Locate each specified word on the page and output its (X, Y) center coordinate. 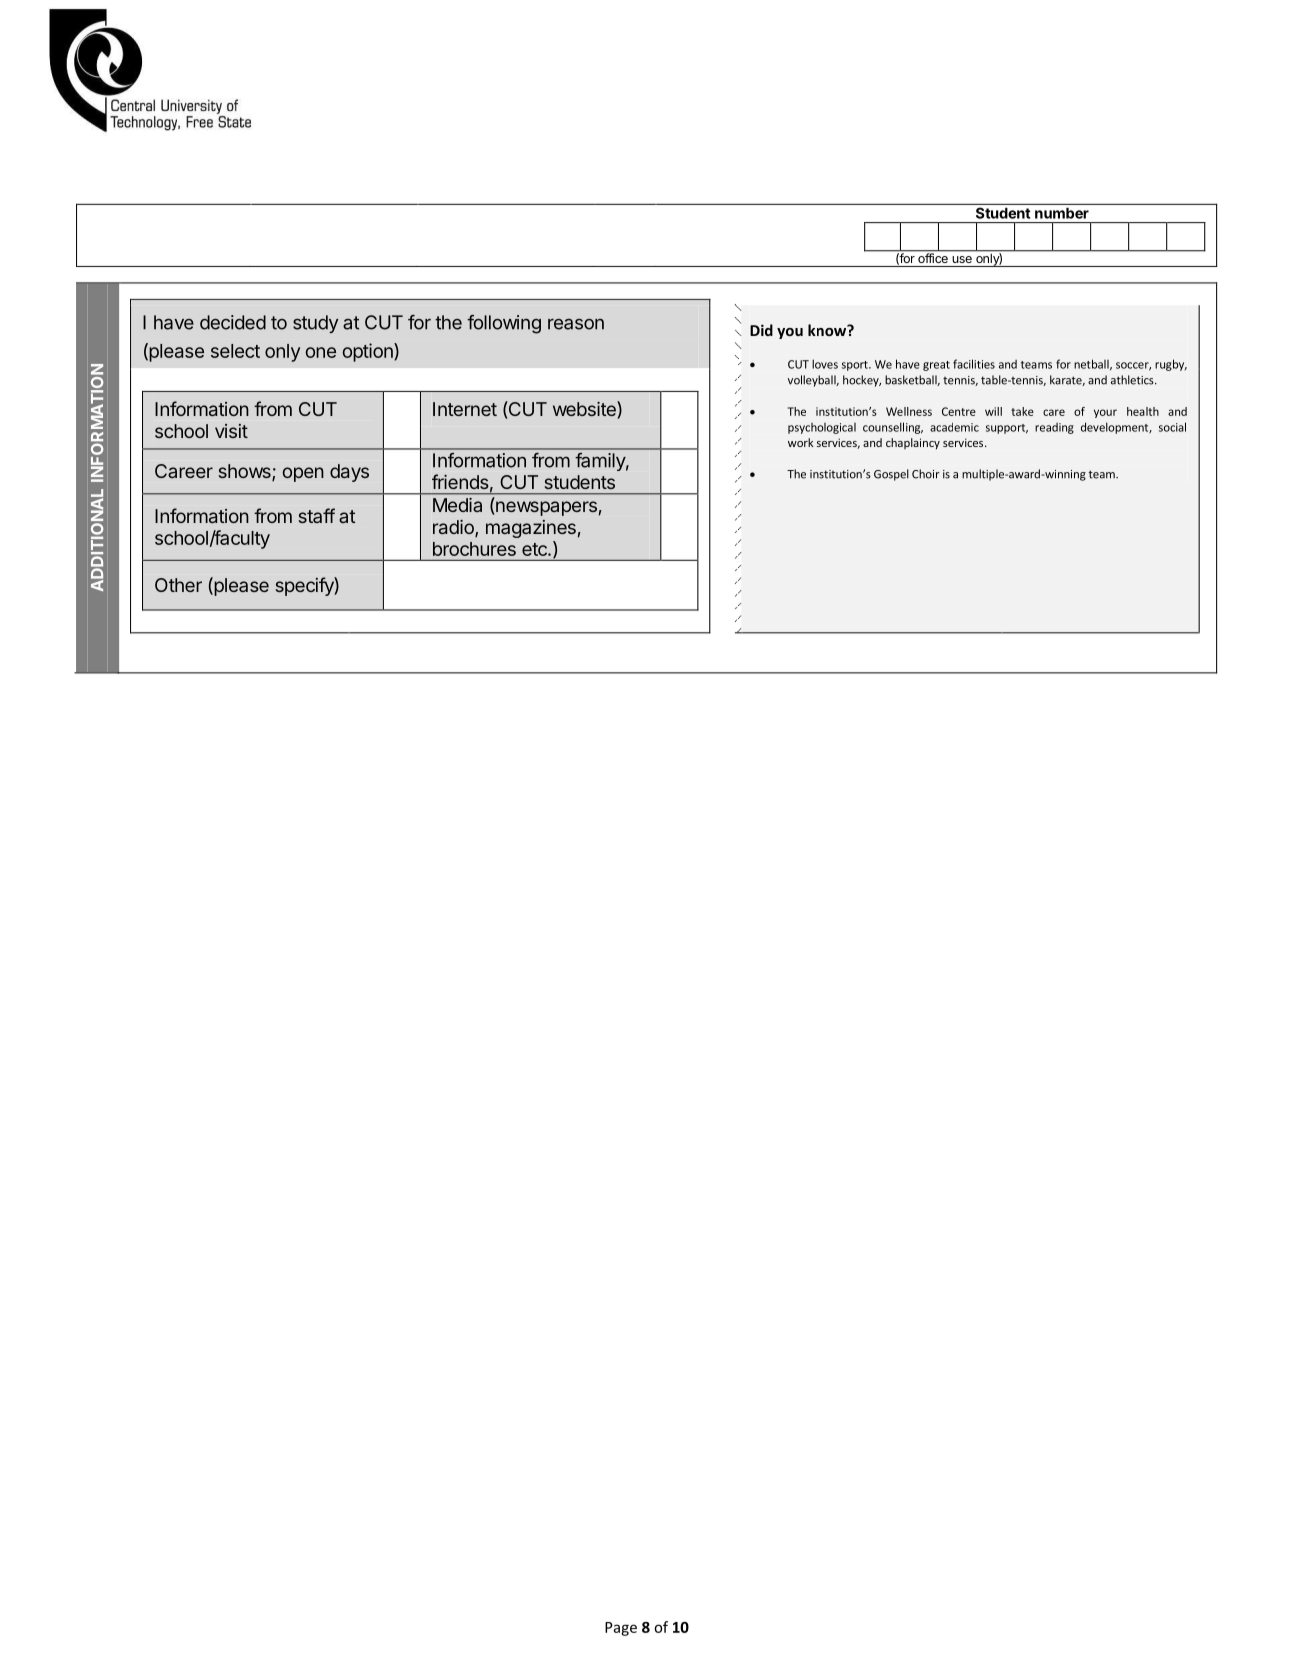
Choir (926, 474)
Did (761, 330)
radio (454, 528)
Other (178, 585)
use (962, 259)
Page (621, 1629)
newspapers (545, 508)
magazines (531, 529)
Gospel (891, 475)
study (315, 324)
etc (535, 549)
